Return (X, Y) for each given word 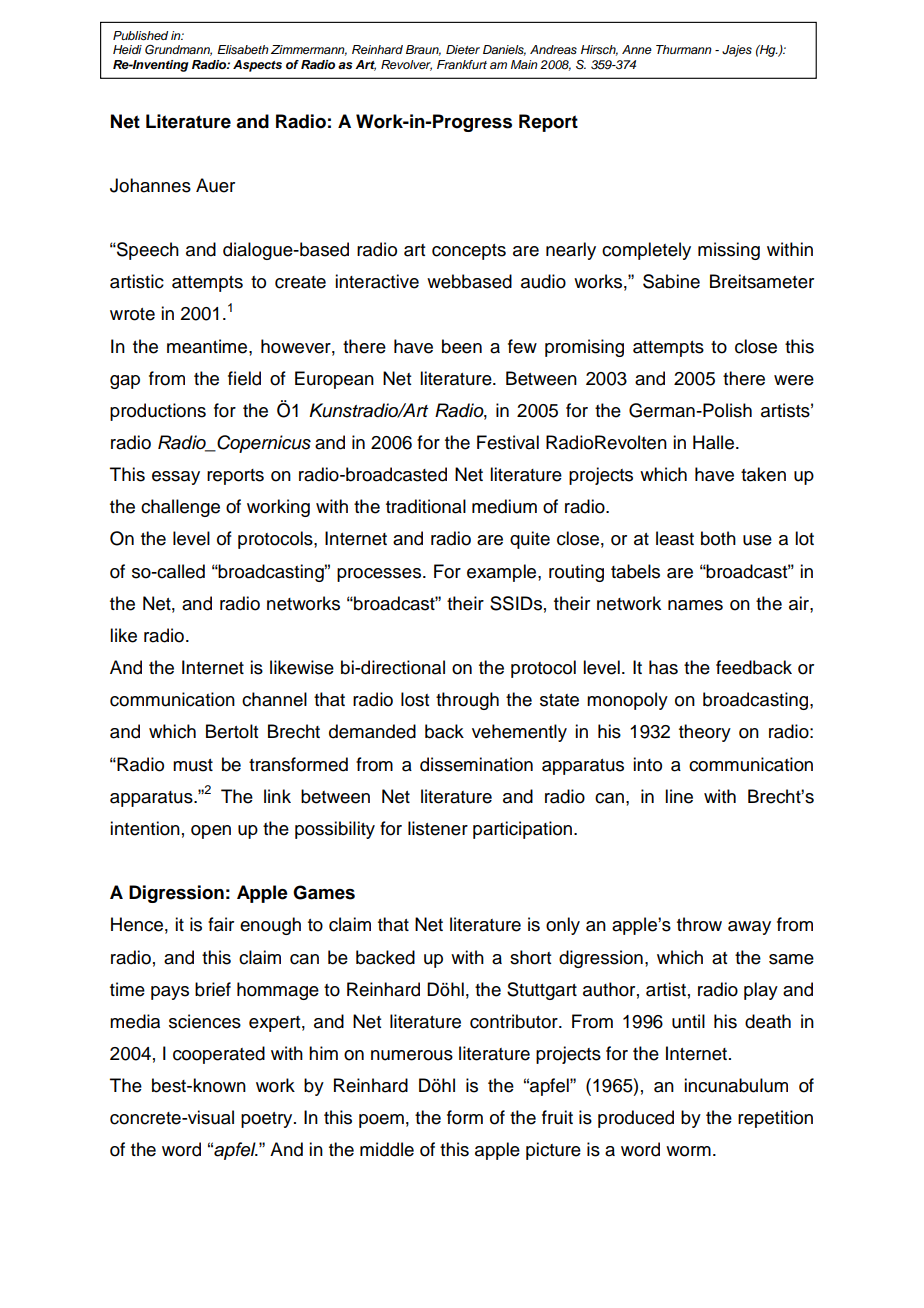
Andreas (553, 50)
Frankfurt (462, 64)
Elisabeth (243, 49)
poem (381, 1121)
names (695, 605)
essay (176, 478)
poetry (268, 1120)
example (503, 573)
